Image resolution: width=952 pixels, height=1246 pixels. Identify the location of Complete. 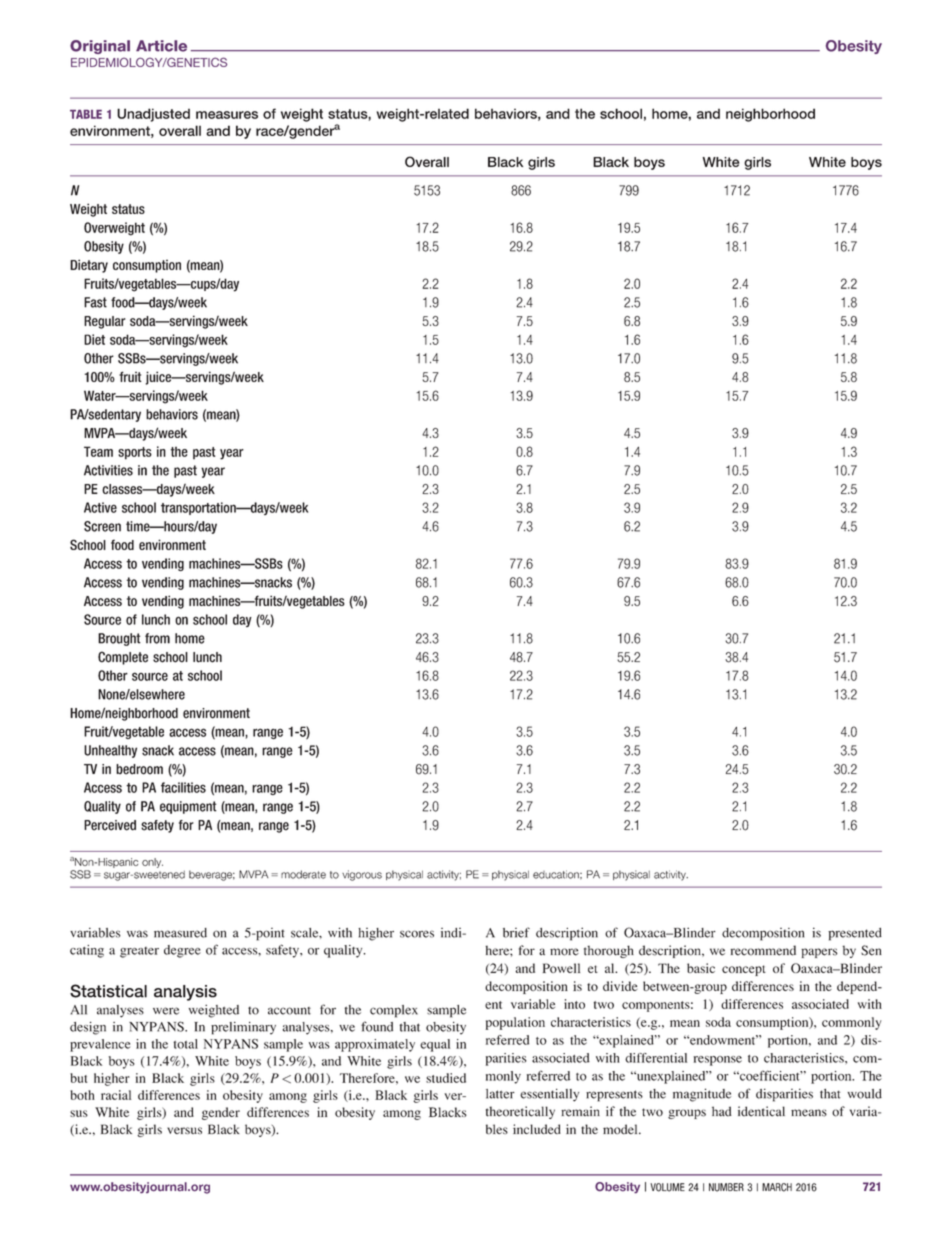
(123, 658).
